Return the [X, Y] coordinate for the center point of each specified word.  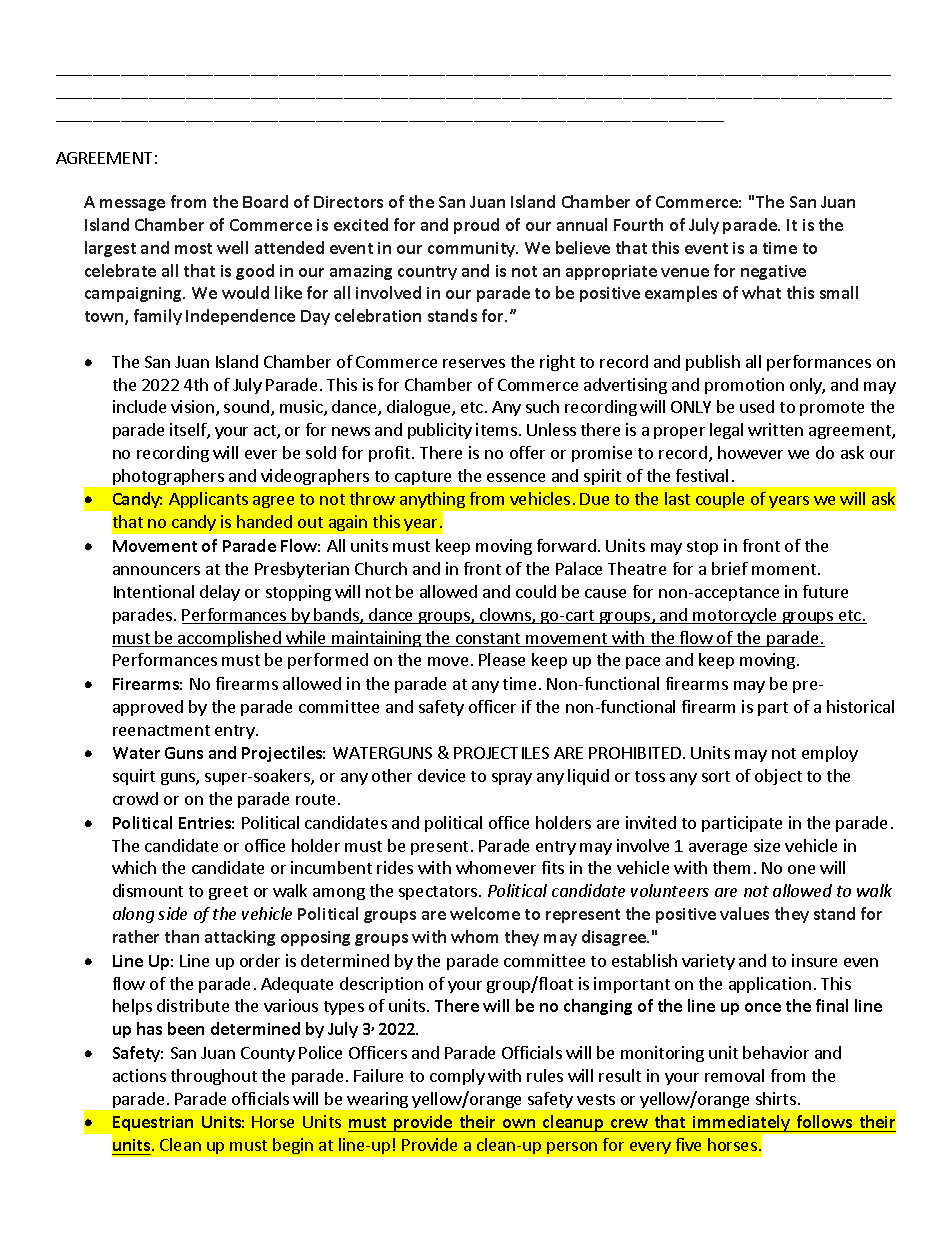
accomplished [229, 639]
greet [228, 893]
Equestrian [152, 1125]
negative [773, 272]
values [744, 913]
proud [476, 226]
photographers [168, 477]
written [775, 429]
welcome [485, 913]
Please [502, 659]
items [496, 429]
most [193, 248]
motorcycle [735, 616]
